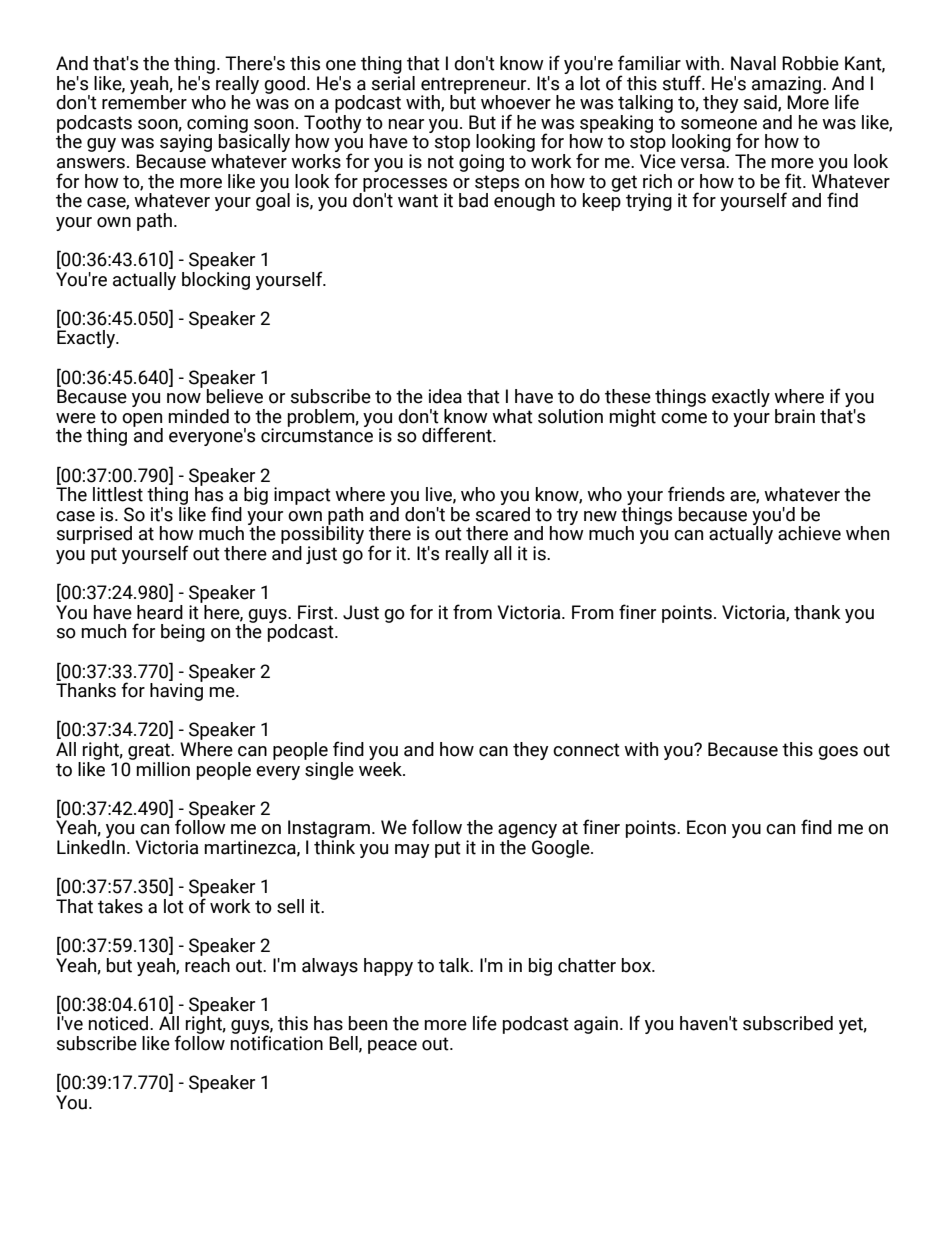 The width and height of the page is (952, 1233). What do you see at coordinates (392, 1047) in the page?
I see `peace` at bounding box center [392, 1047].
